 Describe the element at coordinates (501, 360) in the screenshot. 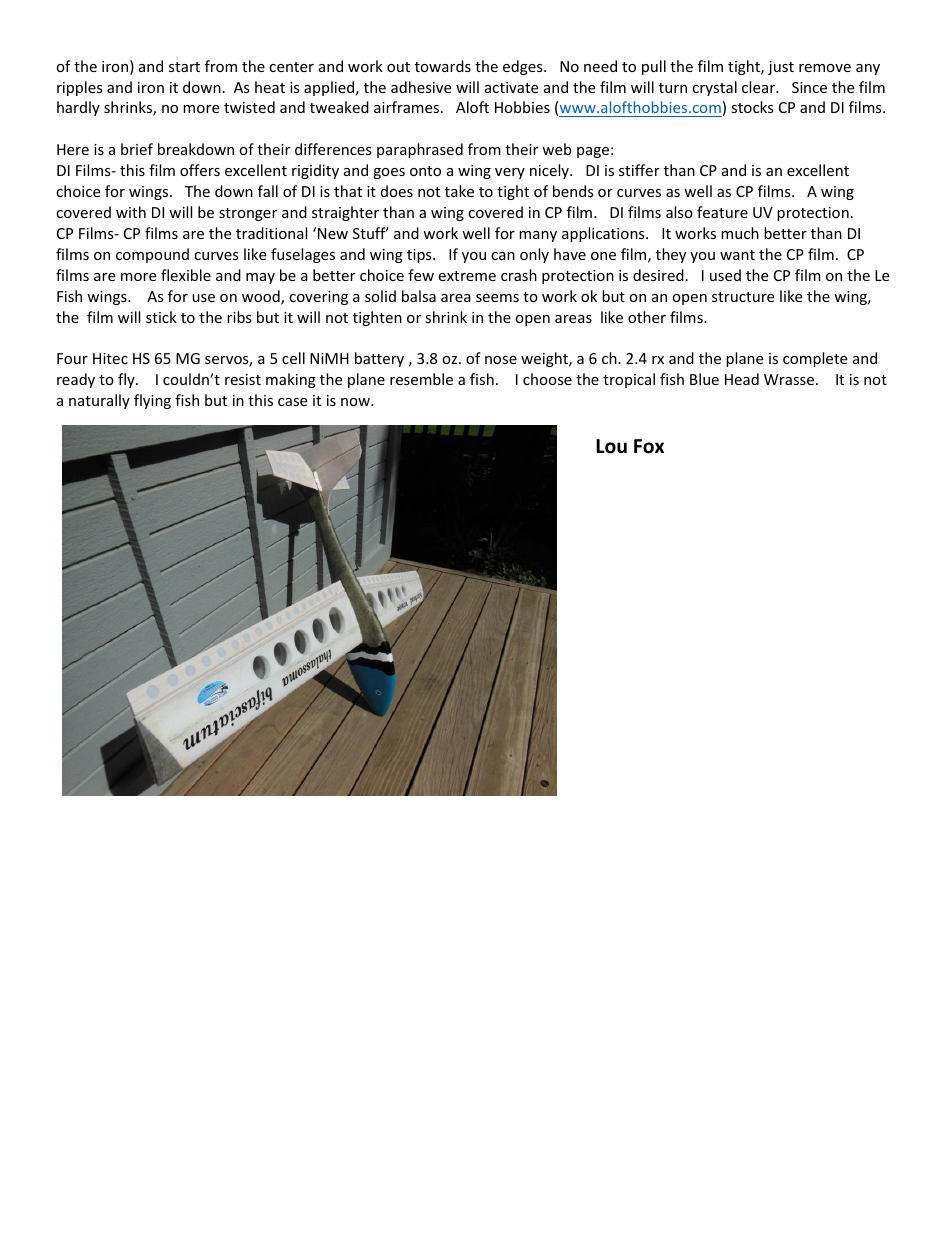

I see `nose` at that location.
